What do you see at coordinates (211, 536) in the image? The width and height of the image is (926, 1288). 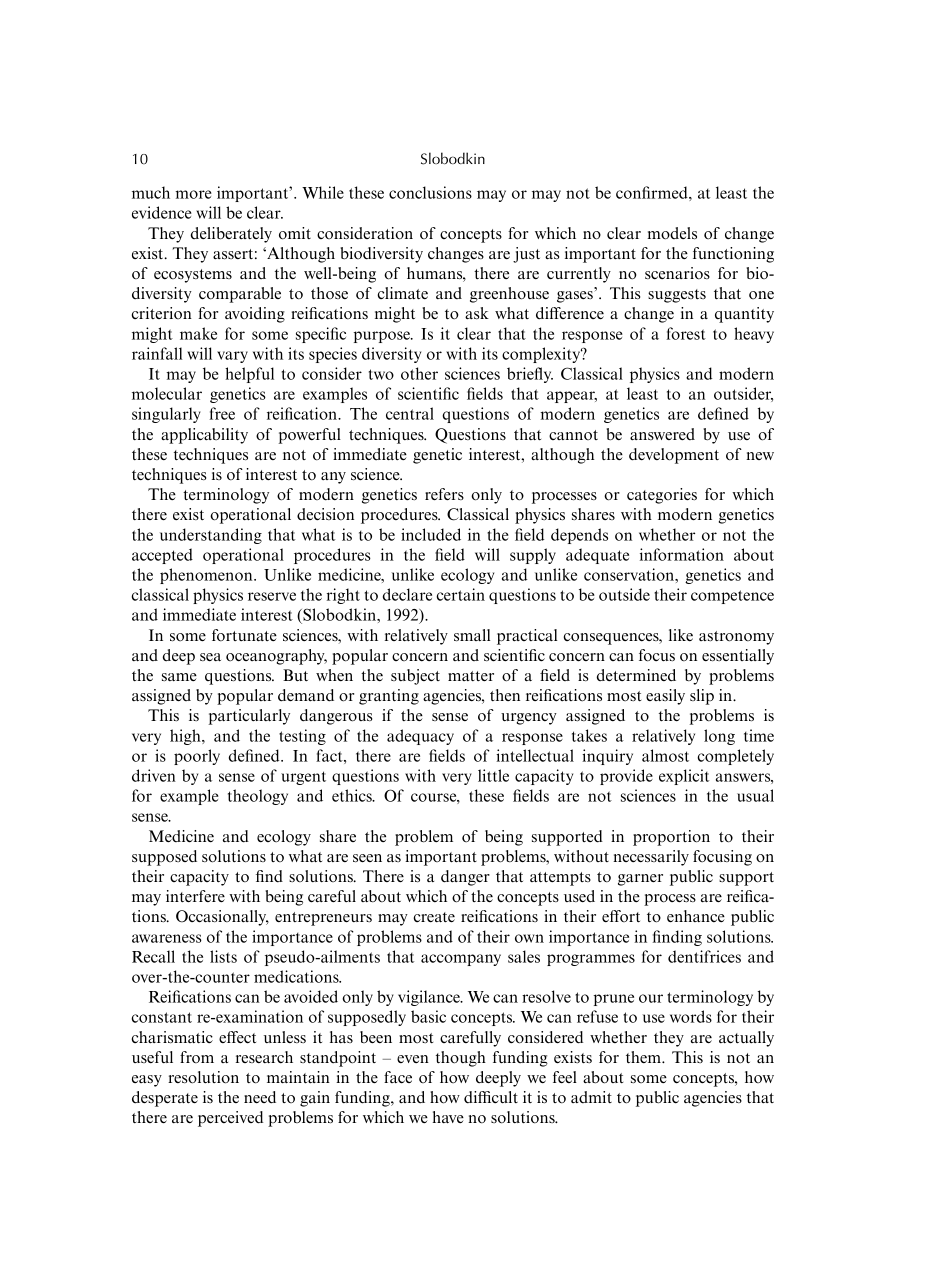 I see `understanding` at bounding box center [211, 536].
